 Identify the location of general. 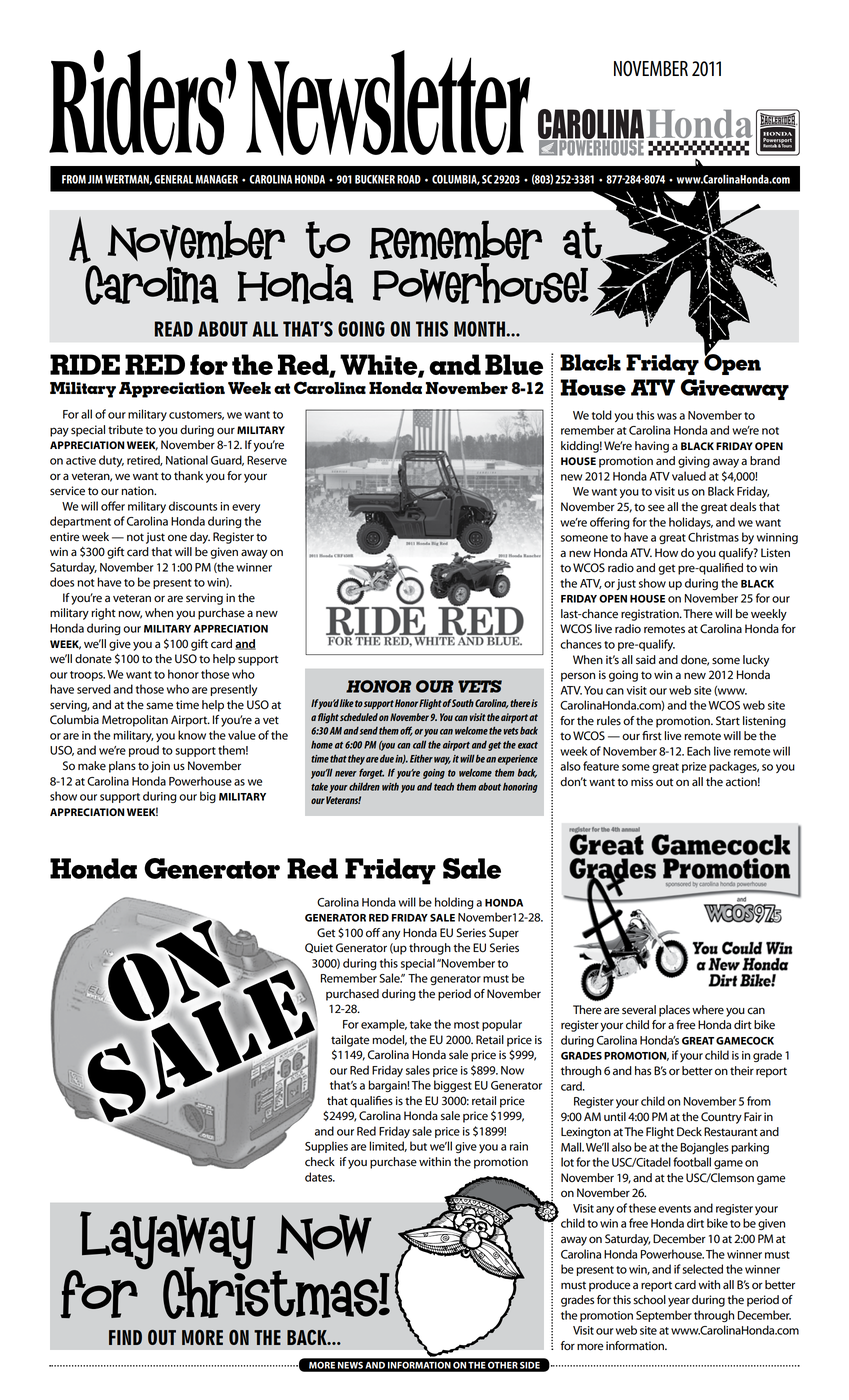
(173, 179).
